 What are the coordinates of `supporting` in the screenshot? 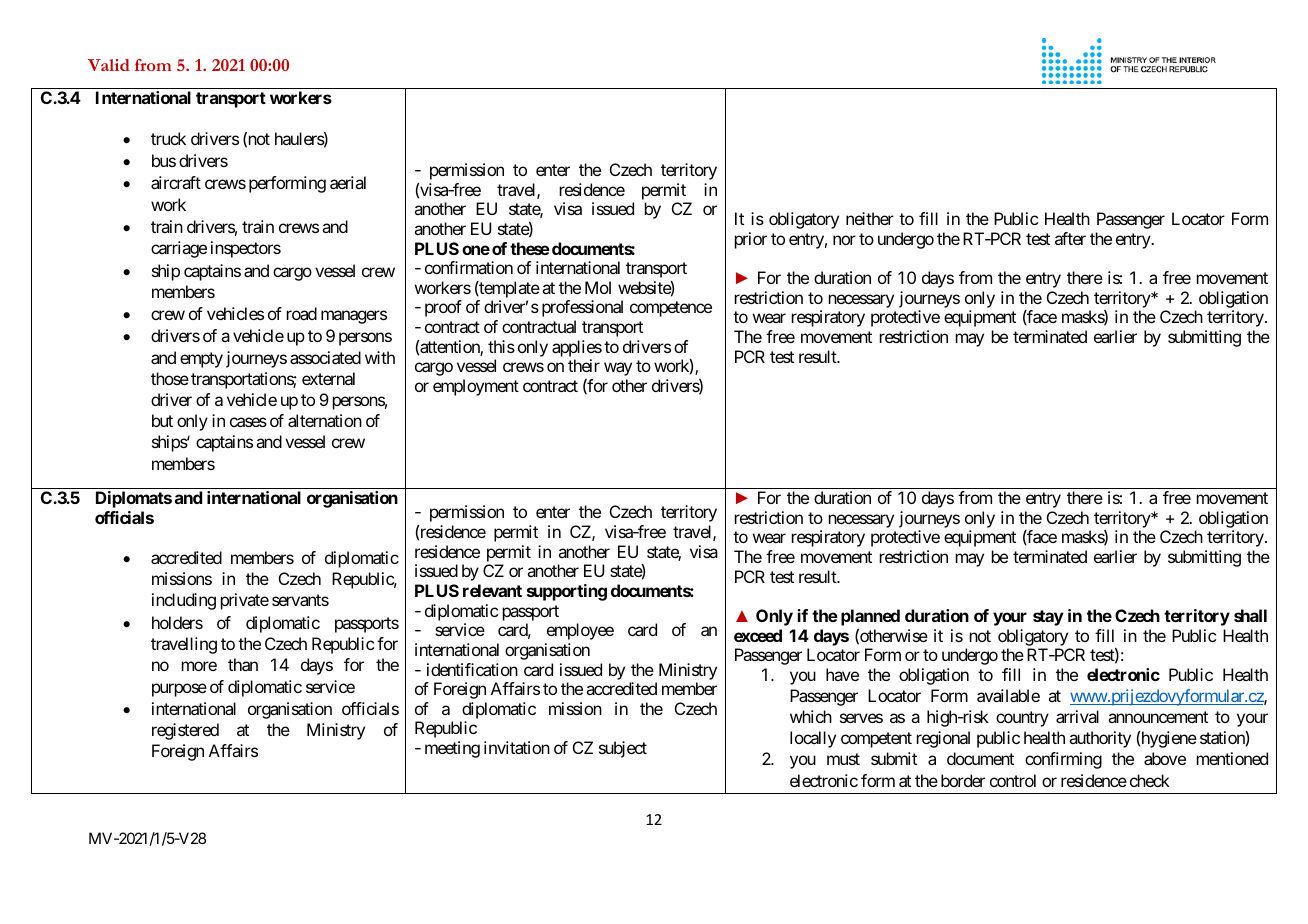 It's located at (567, 592).
